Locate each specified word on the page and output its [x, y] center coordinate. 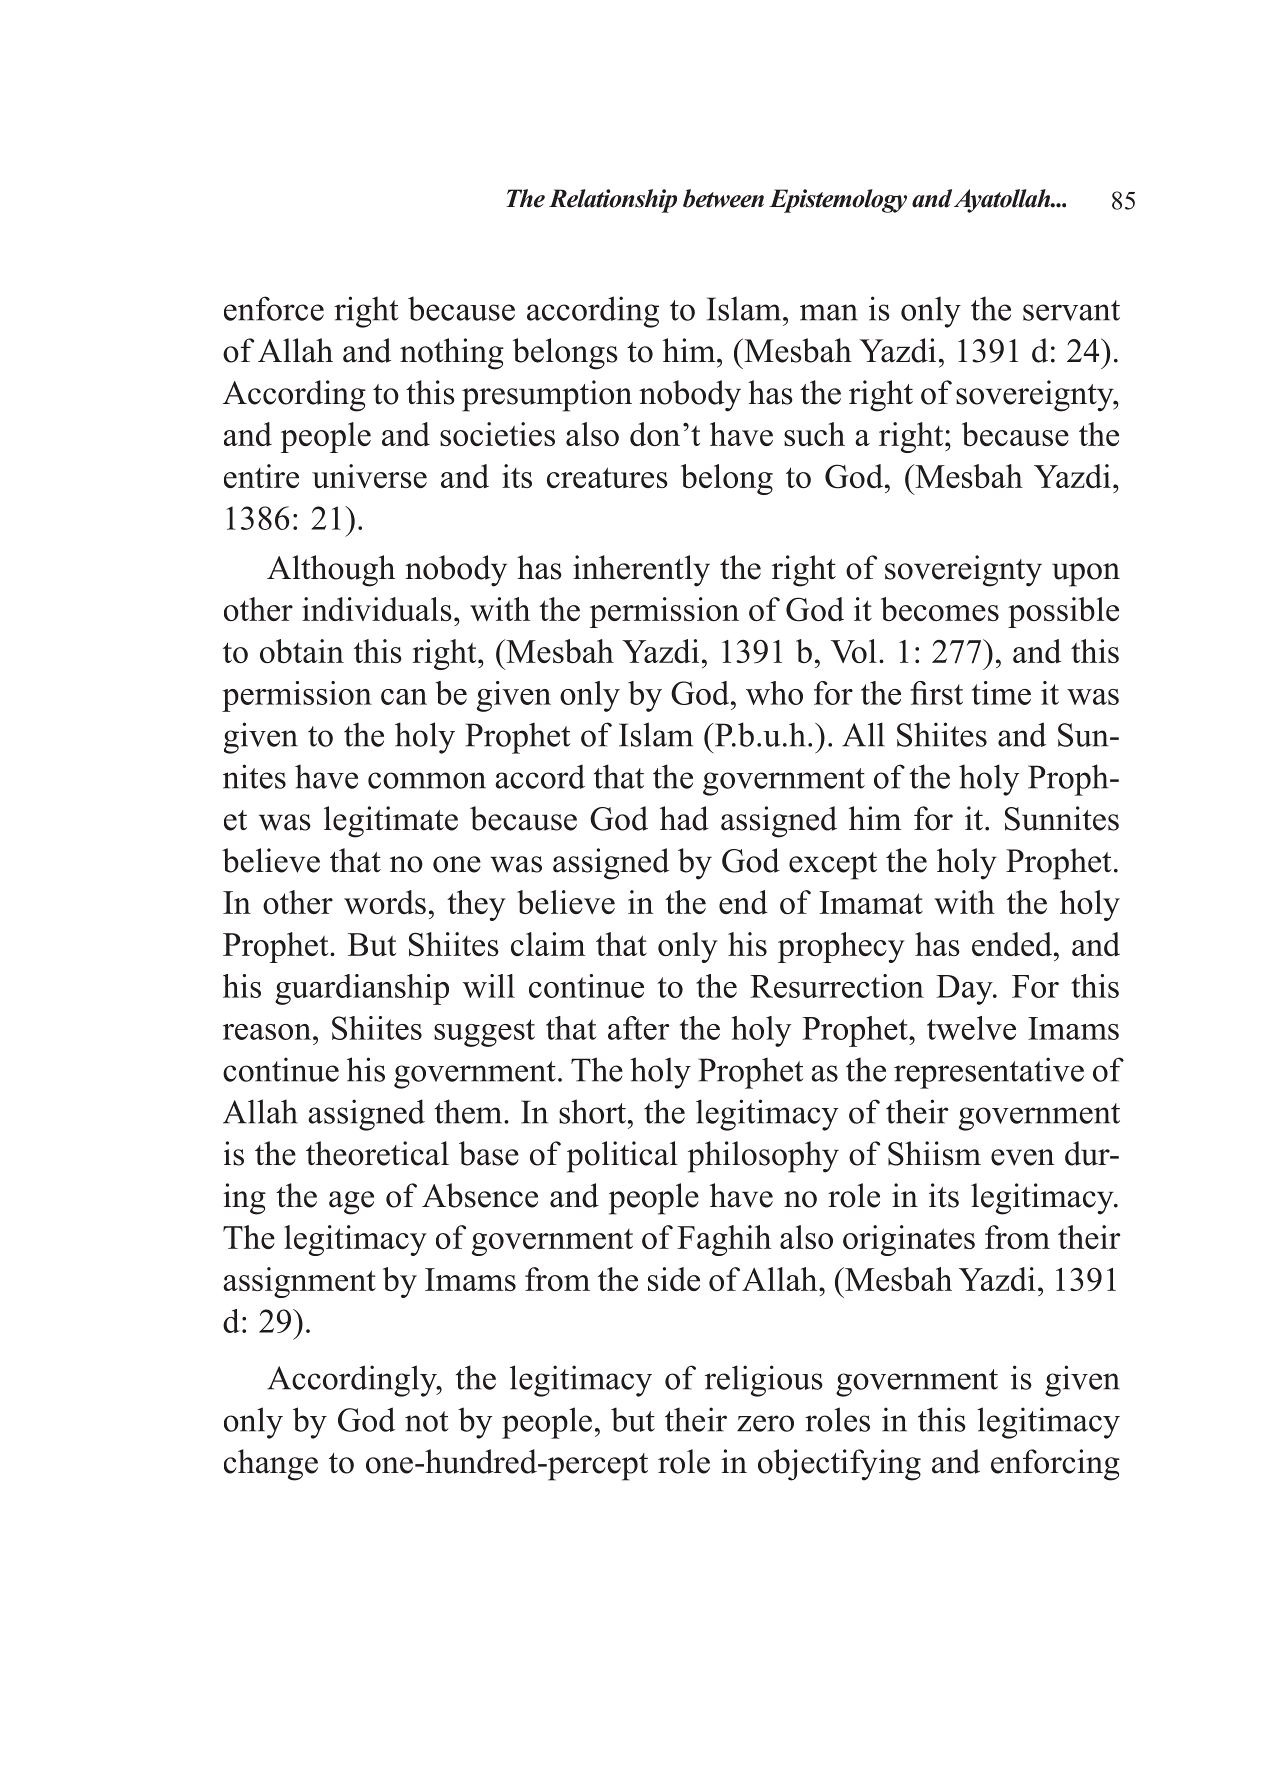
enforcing [1055, 1465]
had [684, 818]
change [271, 1465]
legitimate [391, 822]
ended [1013, 944]
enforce [274, 308]
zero [765, 1423]
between [723, 198]
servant [1071, 310]
